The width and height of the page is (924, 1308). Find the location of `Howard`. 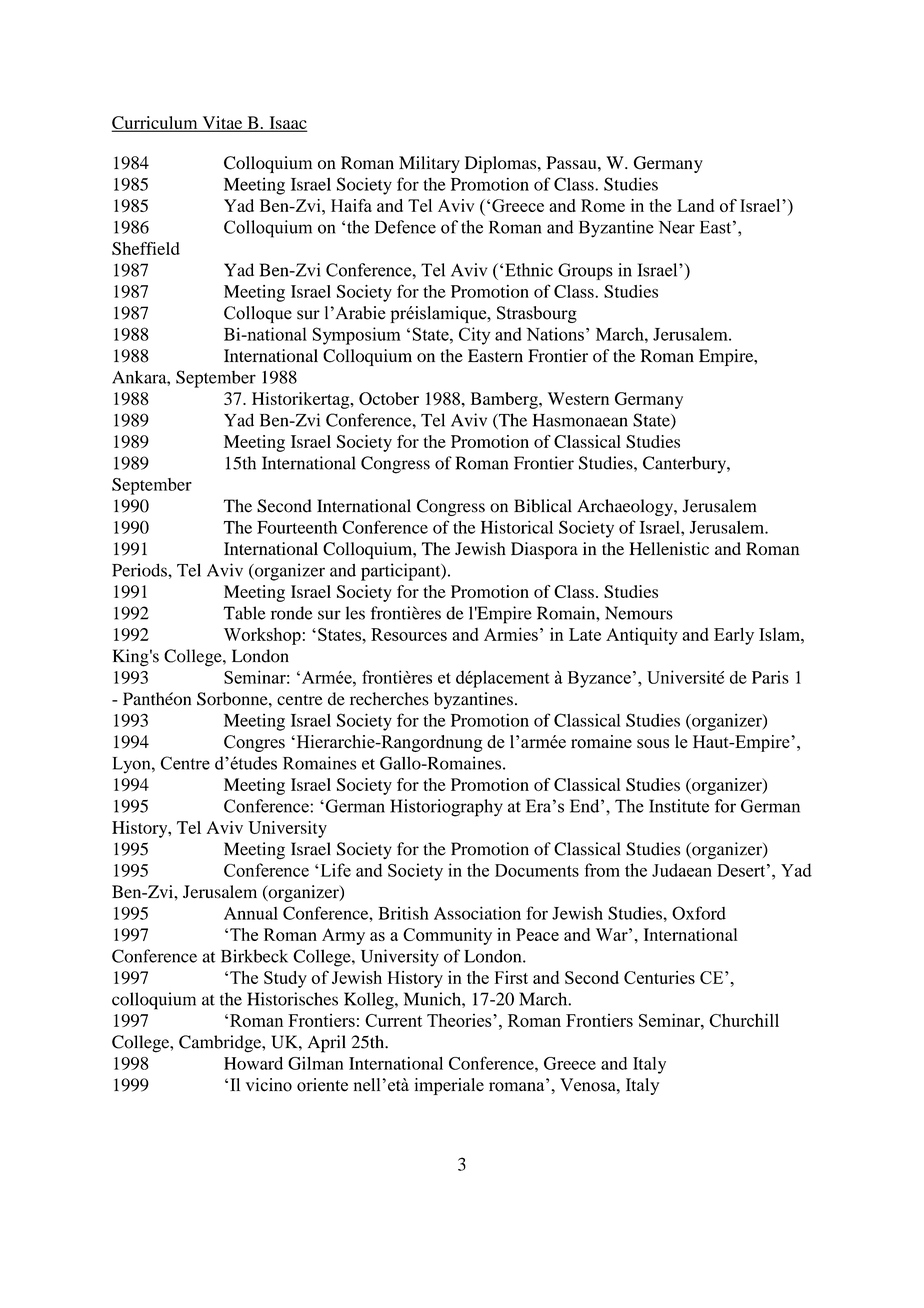

Howard is located at coordinates (253, 1063).
